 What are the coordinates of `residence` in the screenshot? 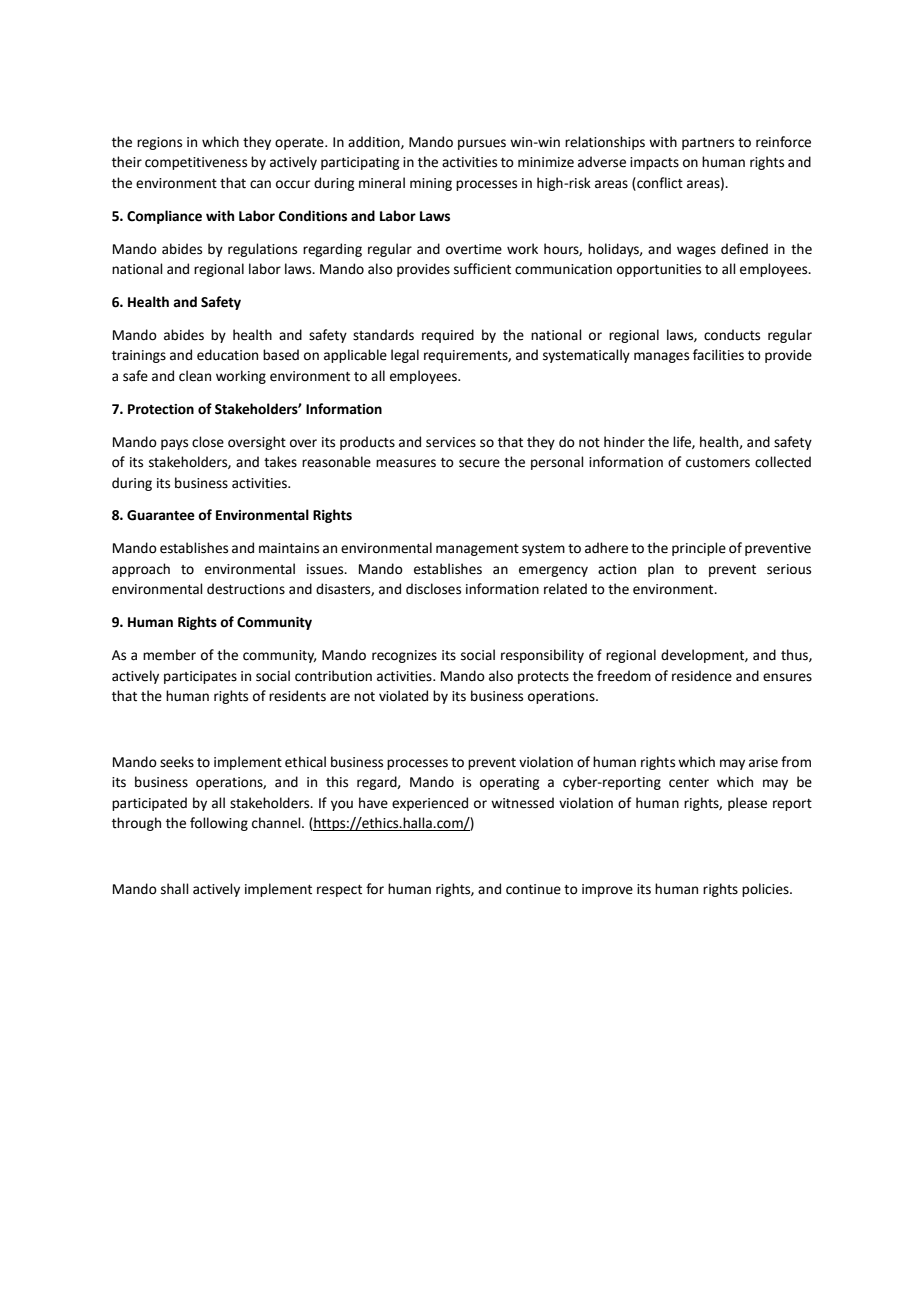 It's located at (702, 676).
